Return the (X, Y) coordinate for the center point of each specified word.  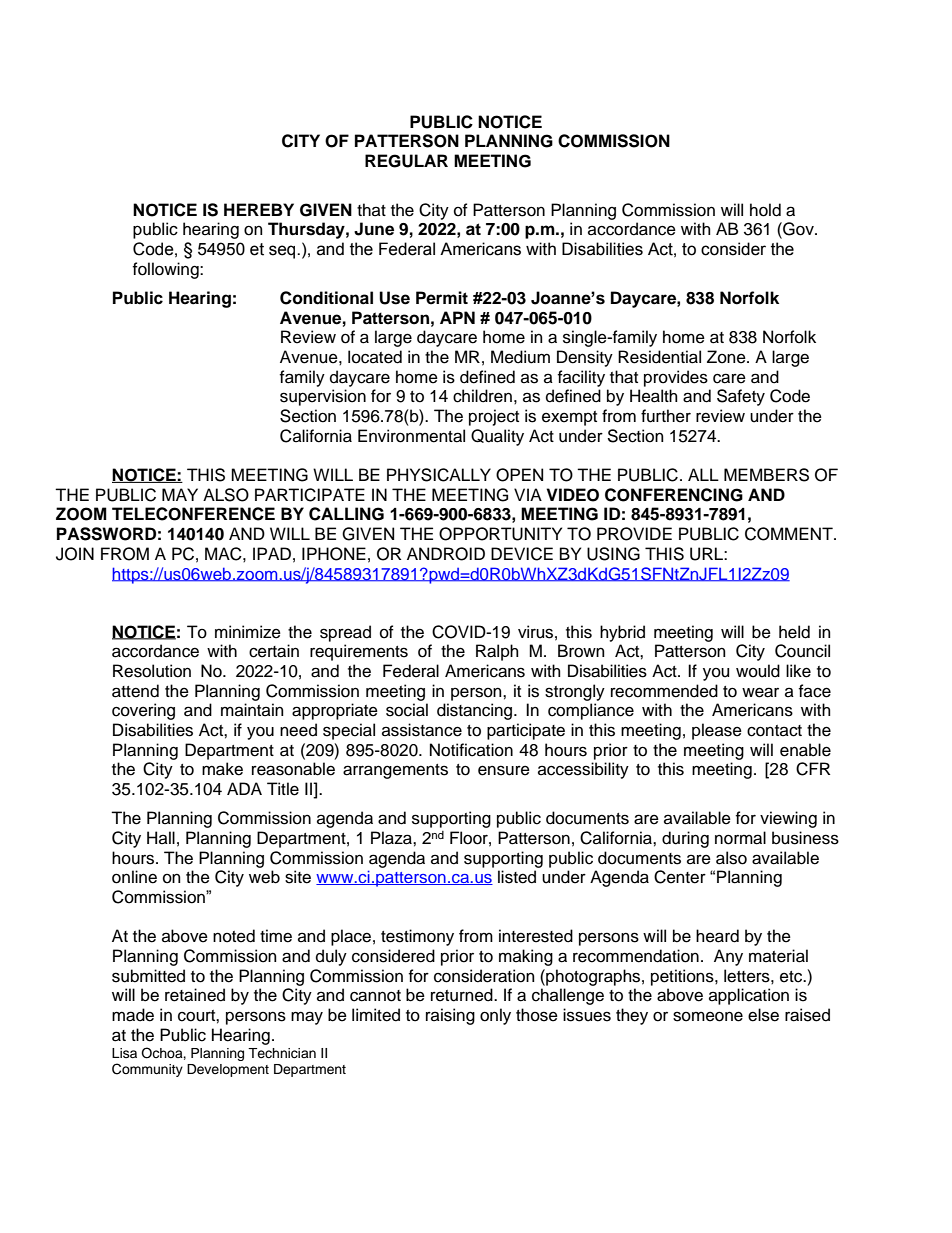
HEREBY (259, 209)
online (134, 877)
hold (765, 210)
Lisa (124, 1053)
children (482, 396)
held (794, 632)
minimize (248, 632)
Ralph (497, 652)
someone (708, 1016)
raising (450, 1016)
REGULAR (406, 161)
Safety (741, 397)
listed (517, 877)
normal (740, 838)
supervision (323, 397)
